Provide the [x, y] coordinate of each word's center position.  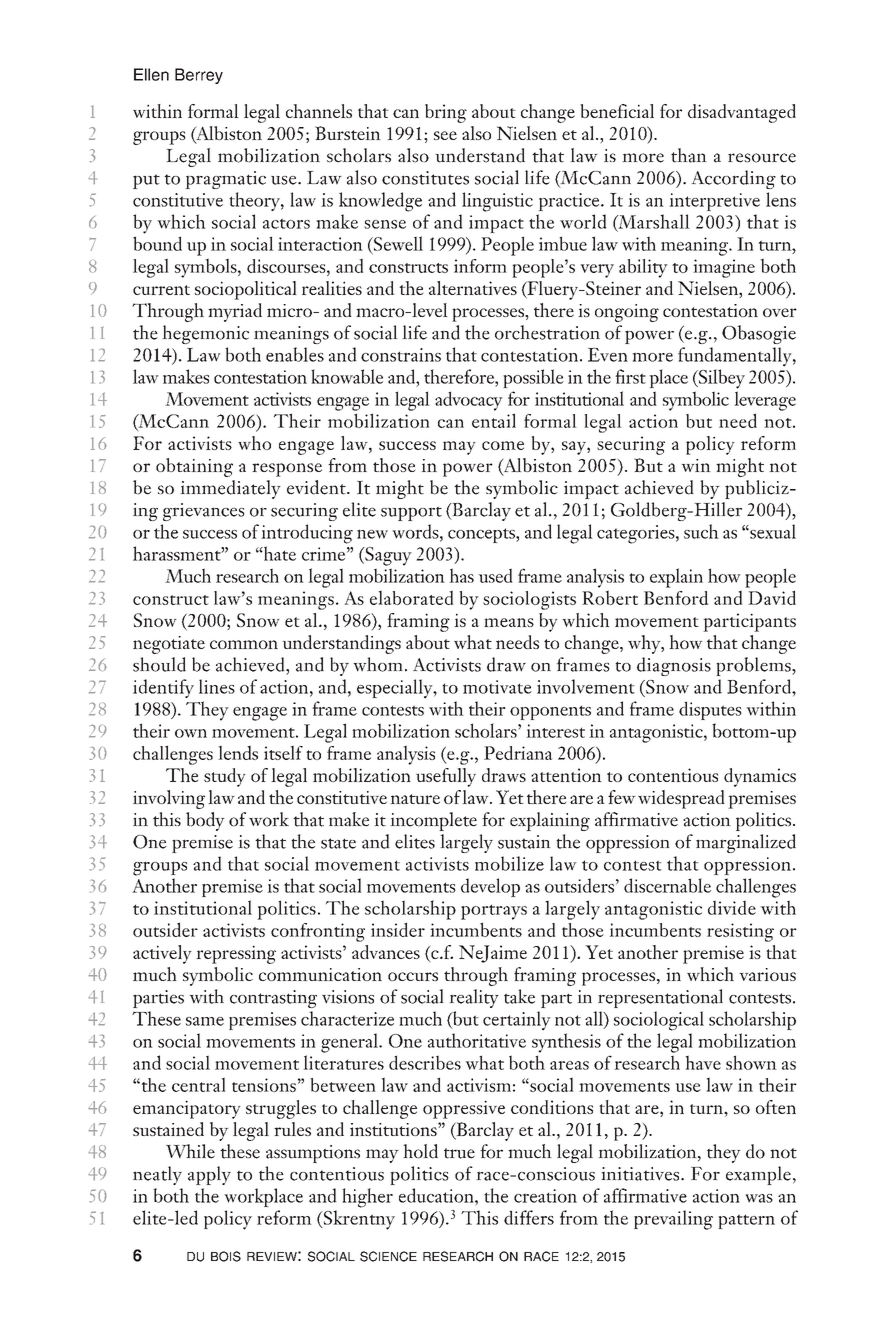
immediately [230, 489]
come [503, 445]
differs [529, 1217]
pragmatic [225, 180]
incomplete [433, 821]
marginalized [746, 843]
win [696, 465]
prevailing [673, 1220]
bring [446, 113]
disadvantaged [742, 113]
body [205, 821]
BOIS [226, 1256]
